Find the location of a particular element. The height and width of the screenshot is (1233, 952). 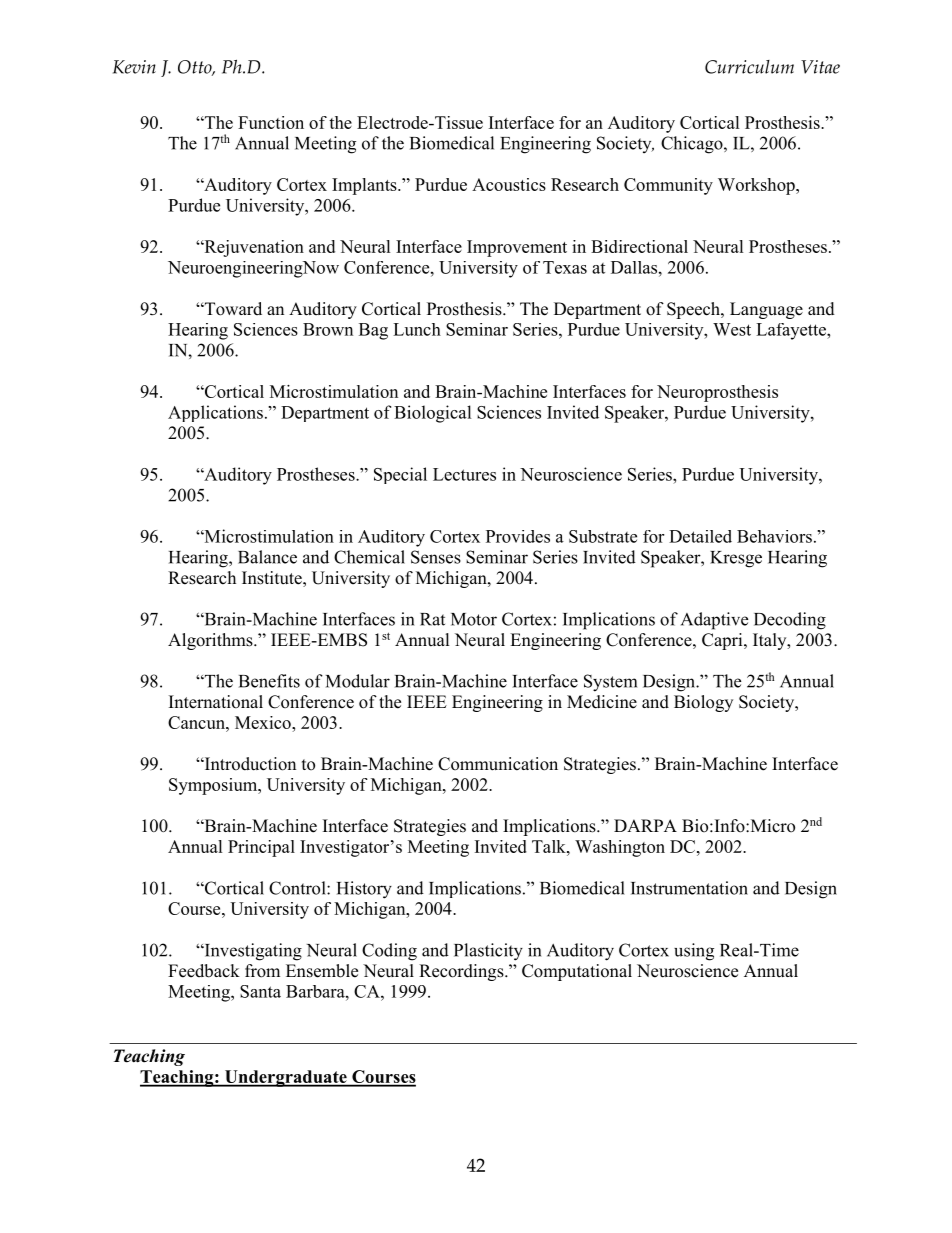

using is located at coordinates (694, 952).
